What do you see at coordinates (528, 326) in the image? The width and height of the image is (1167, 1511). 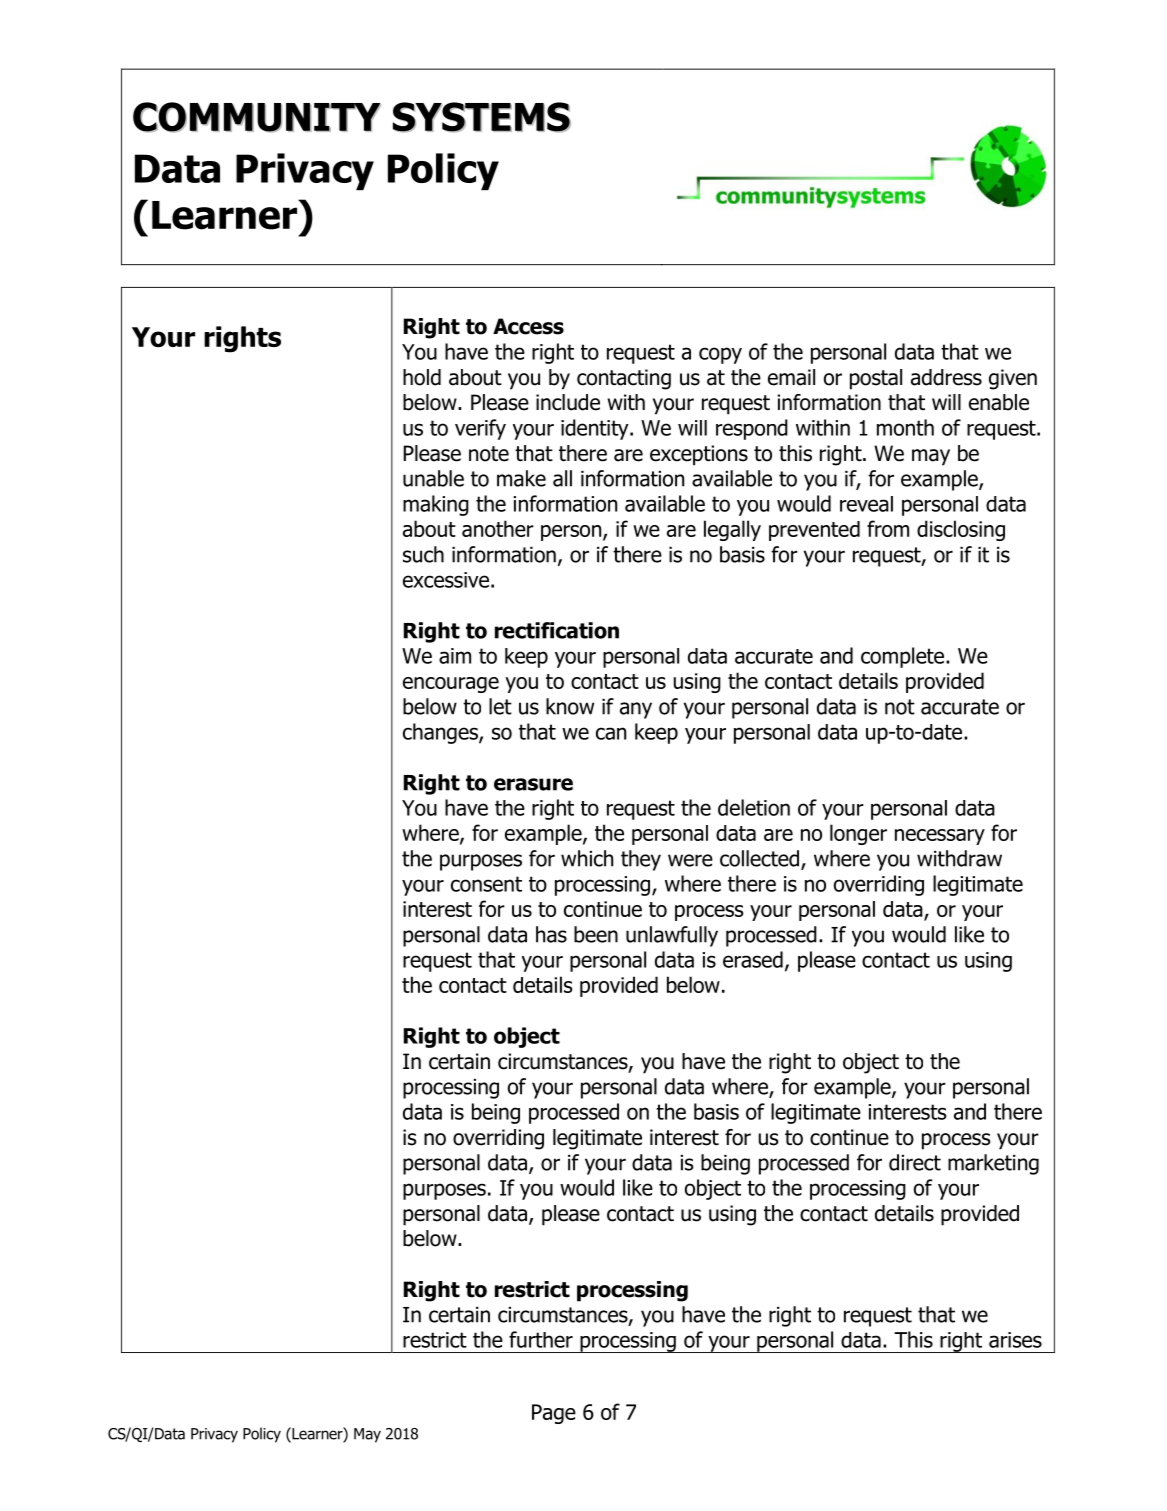 I see `Access` at bounding box center [528, 326].
